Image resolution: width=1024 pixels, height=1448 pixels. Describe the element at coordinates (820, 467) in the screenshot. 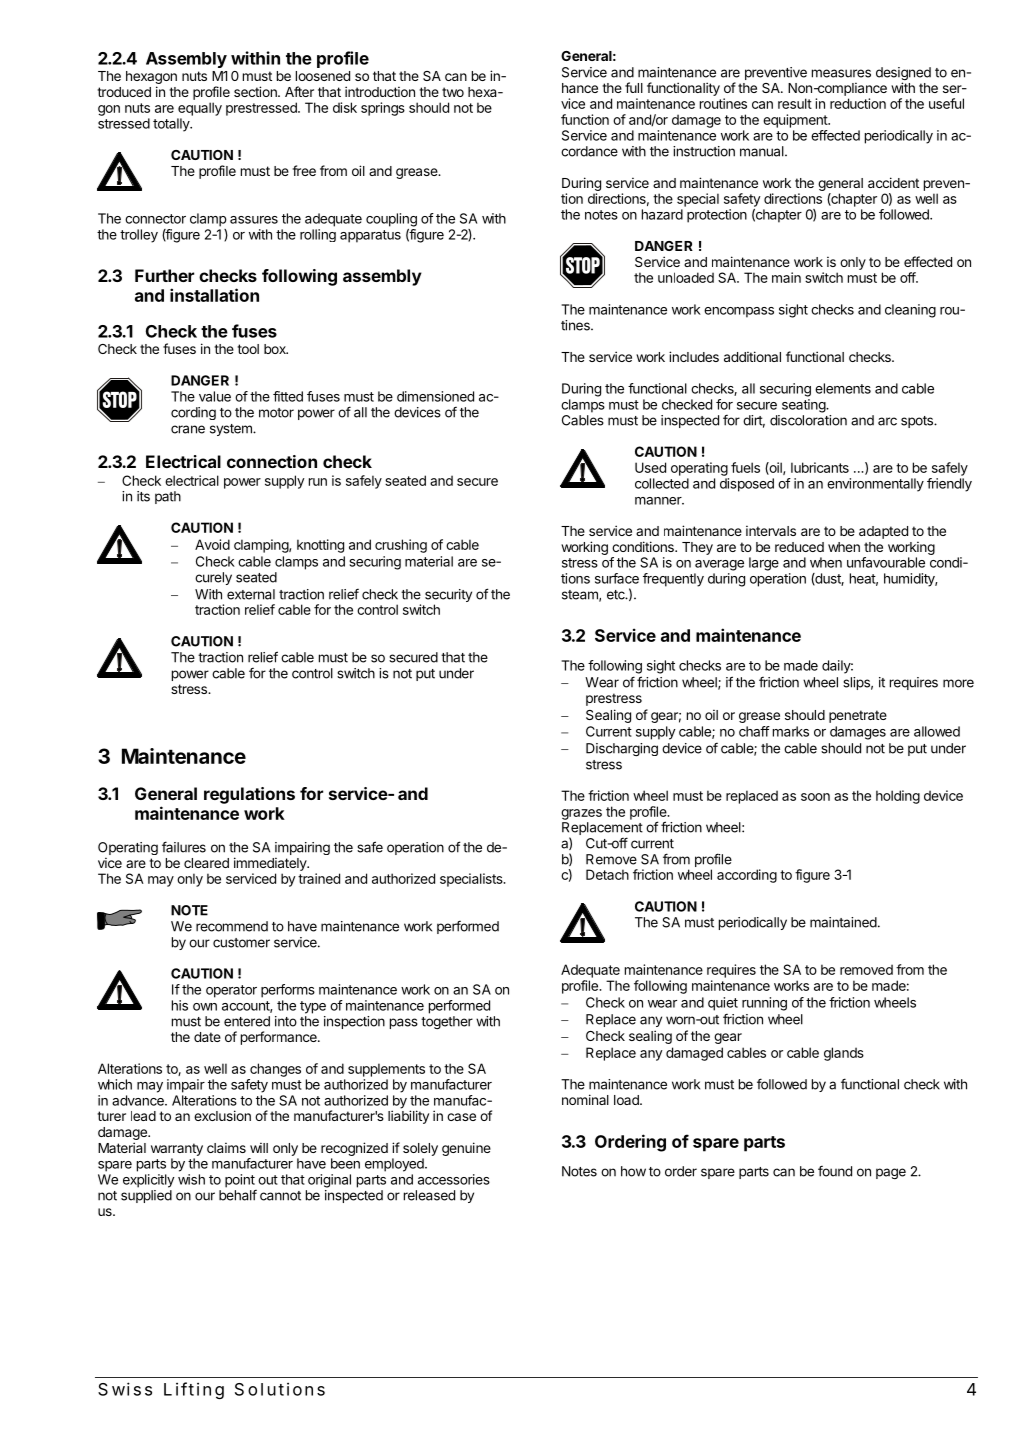

I see `lubricants` at that location.
